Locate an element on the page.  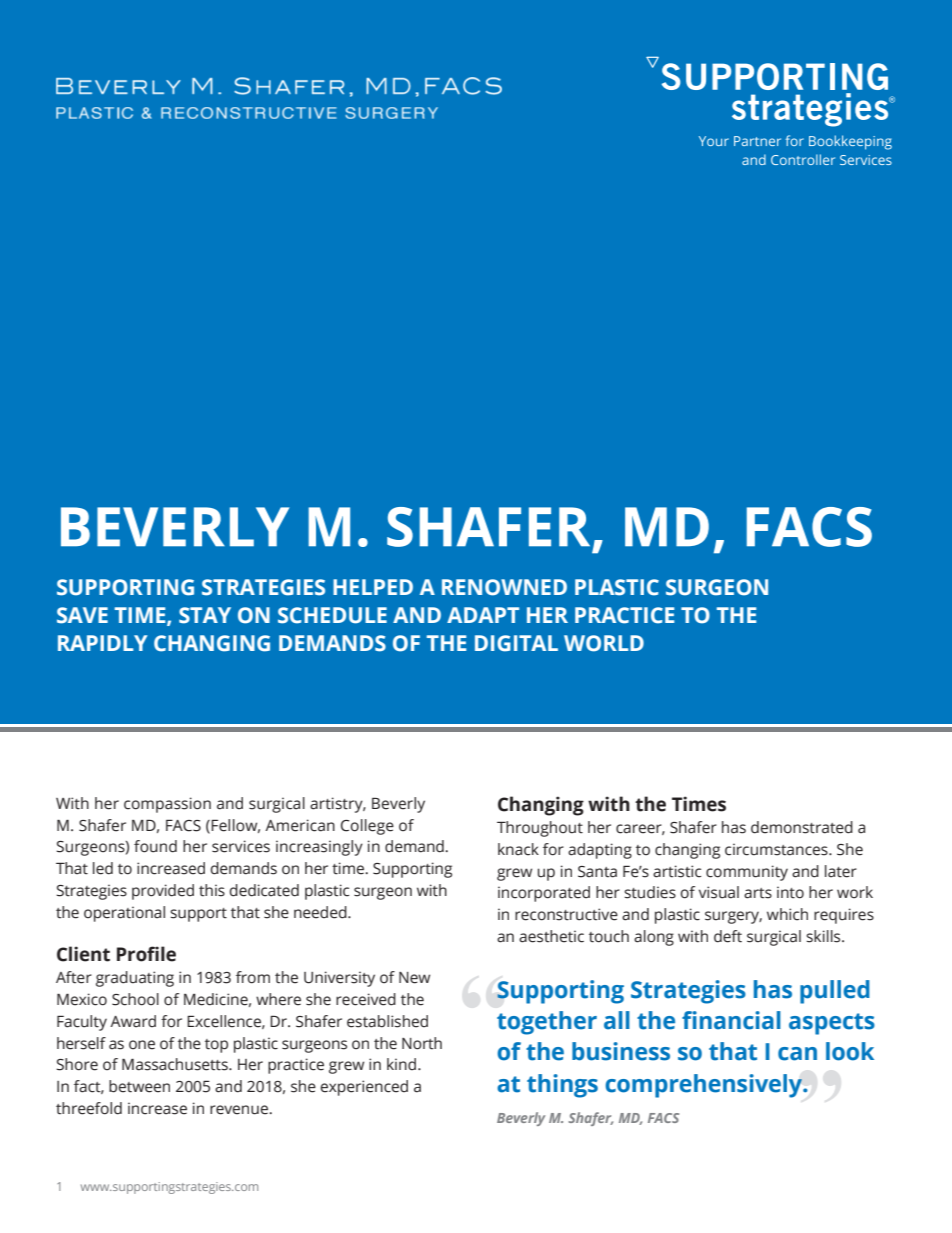
RENOWNED is located at coordinates (504, 587).
